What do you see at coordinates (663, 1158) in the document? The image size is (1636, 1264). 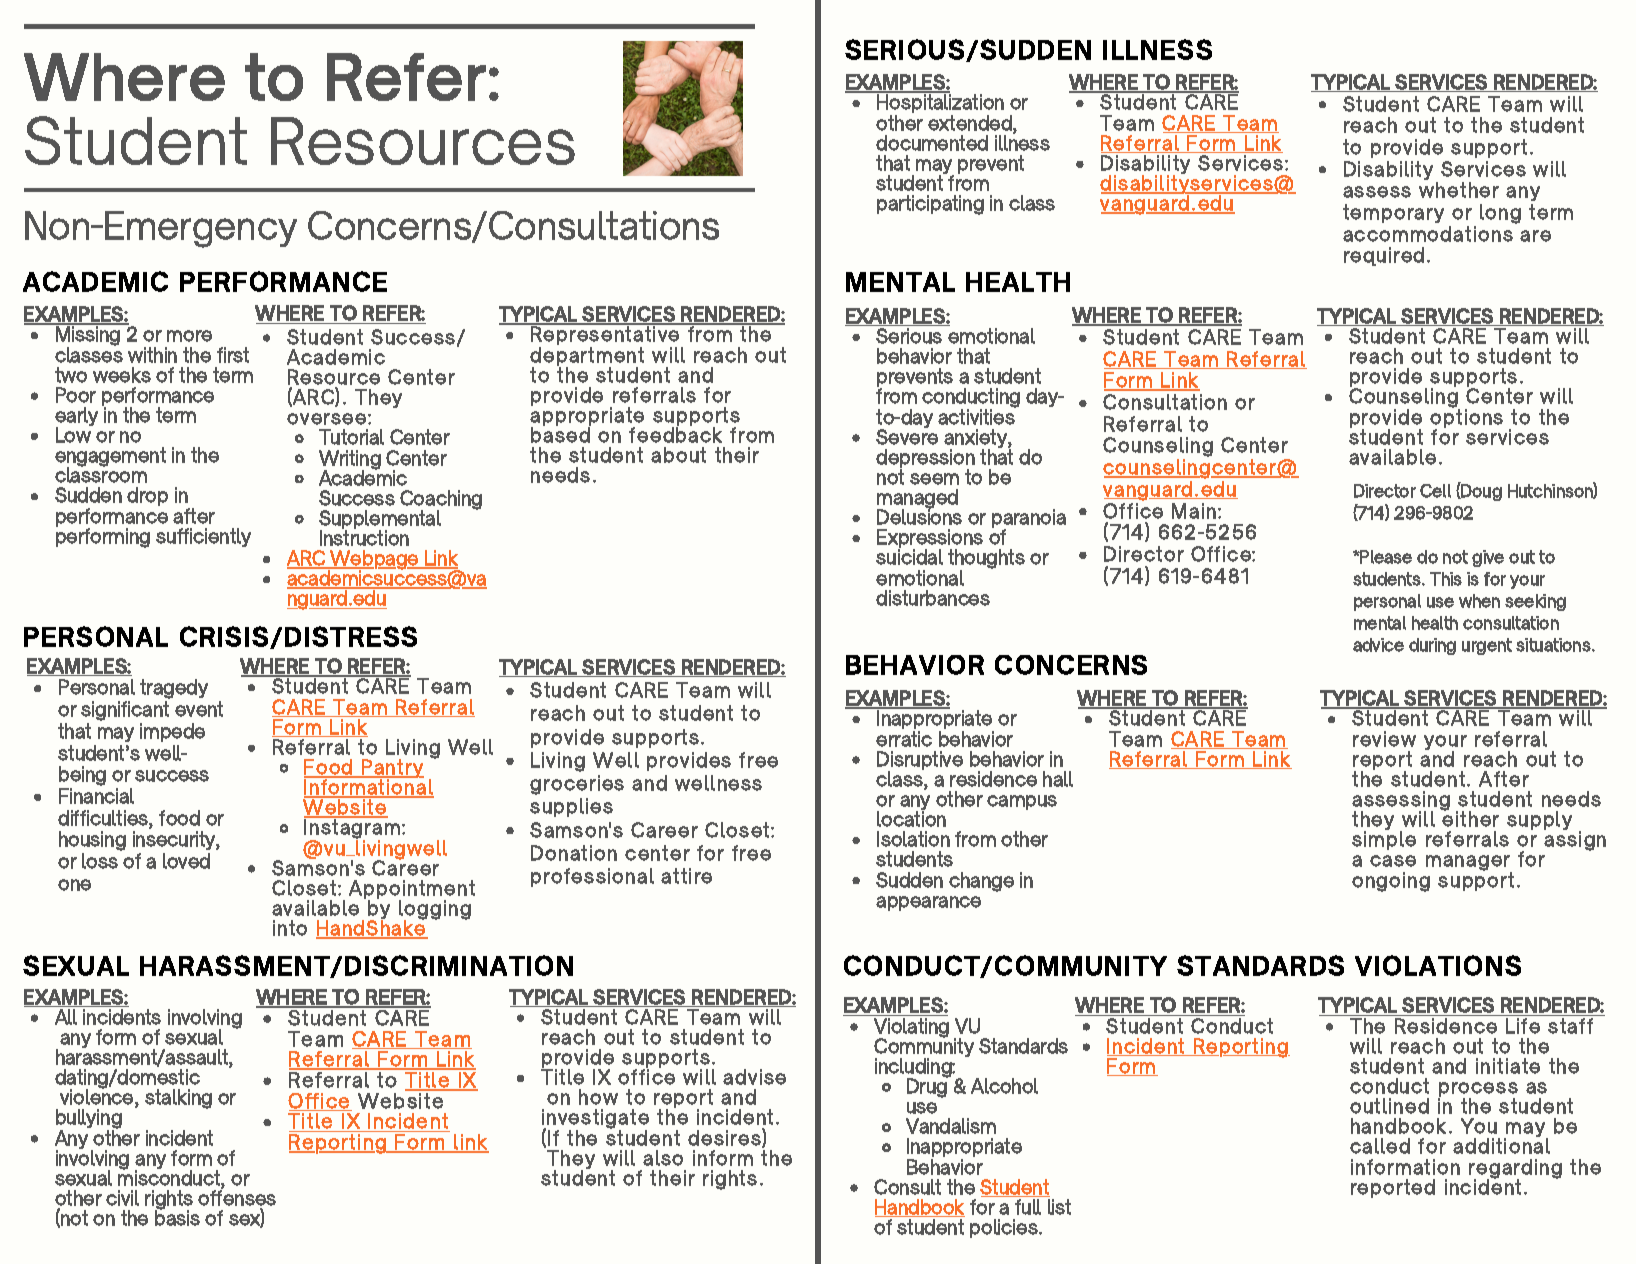 I see `also` at bounding box center [663, 1158].
